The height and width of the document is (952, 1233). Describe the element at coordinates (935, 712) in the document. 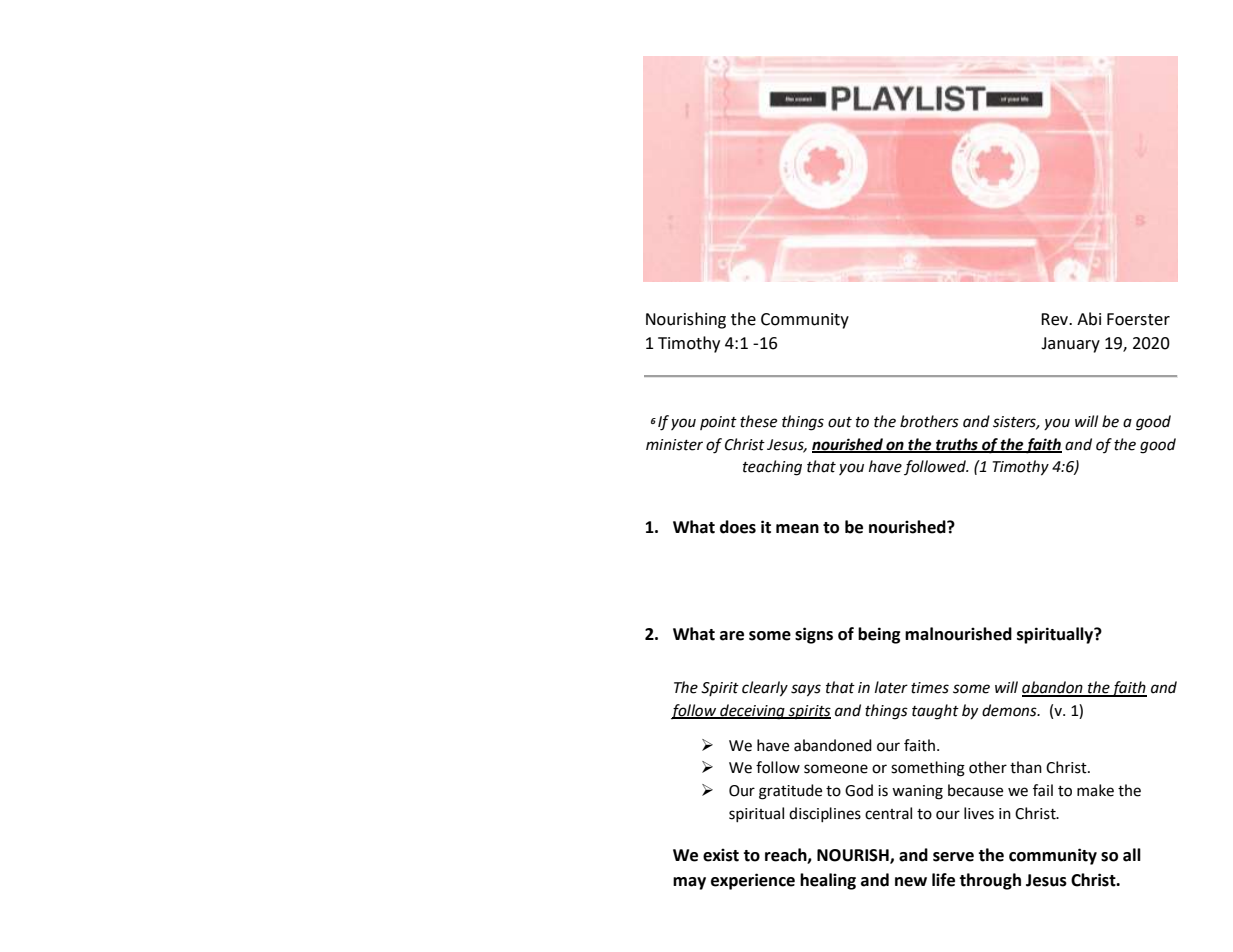

I see `taught` at that location.
